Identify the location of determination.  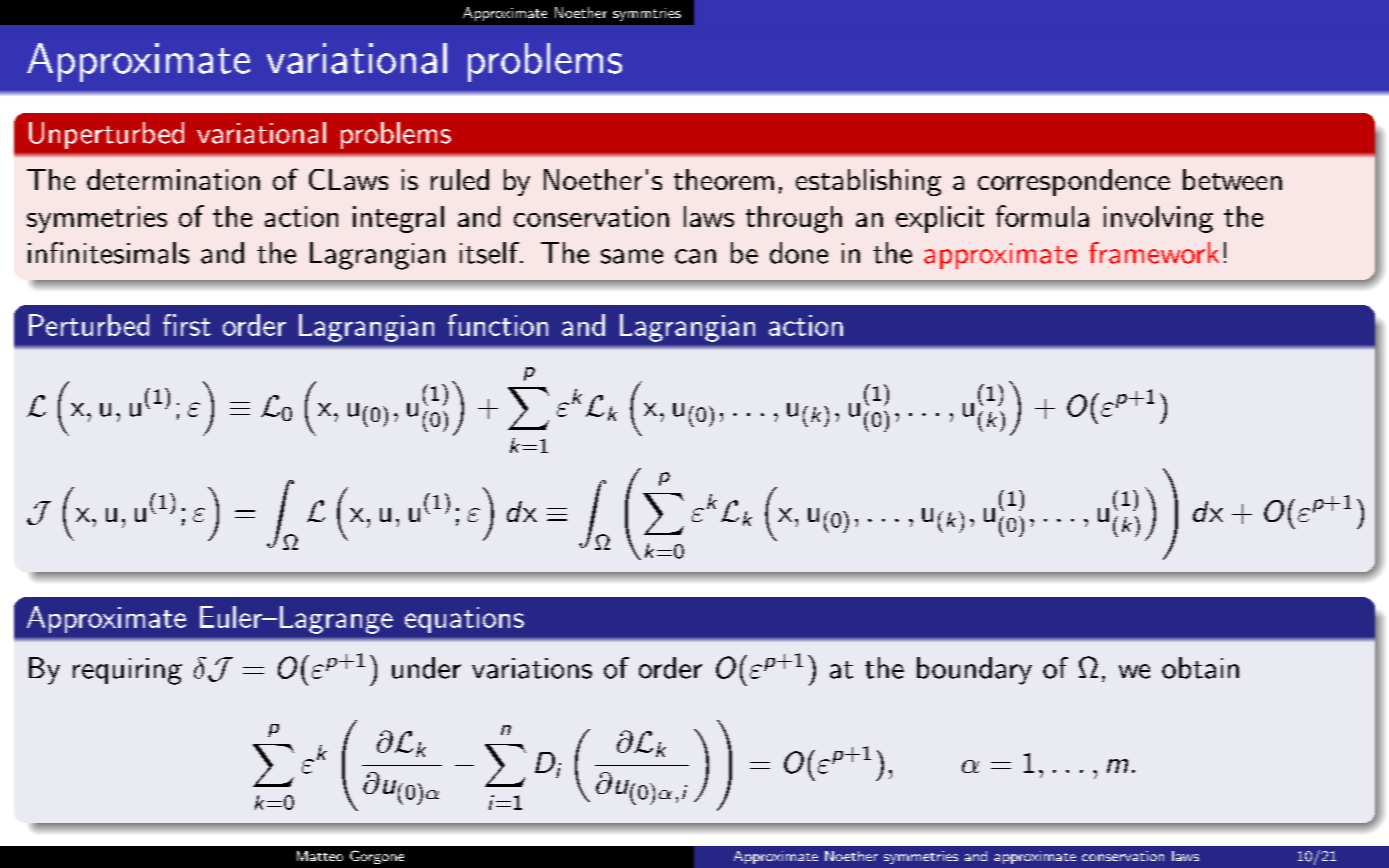
(173, 179).
